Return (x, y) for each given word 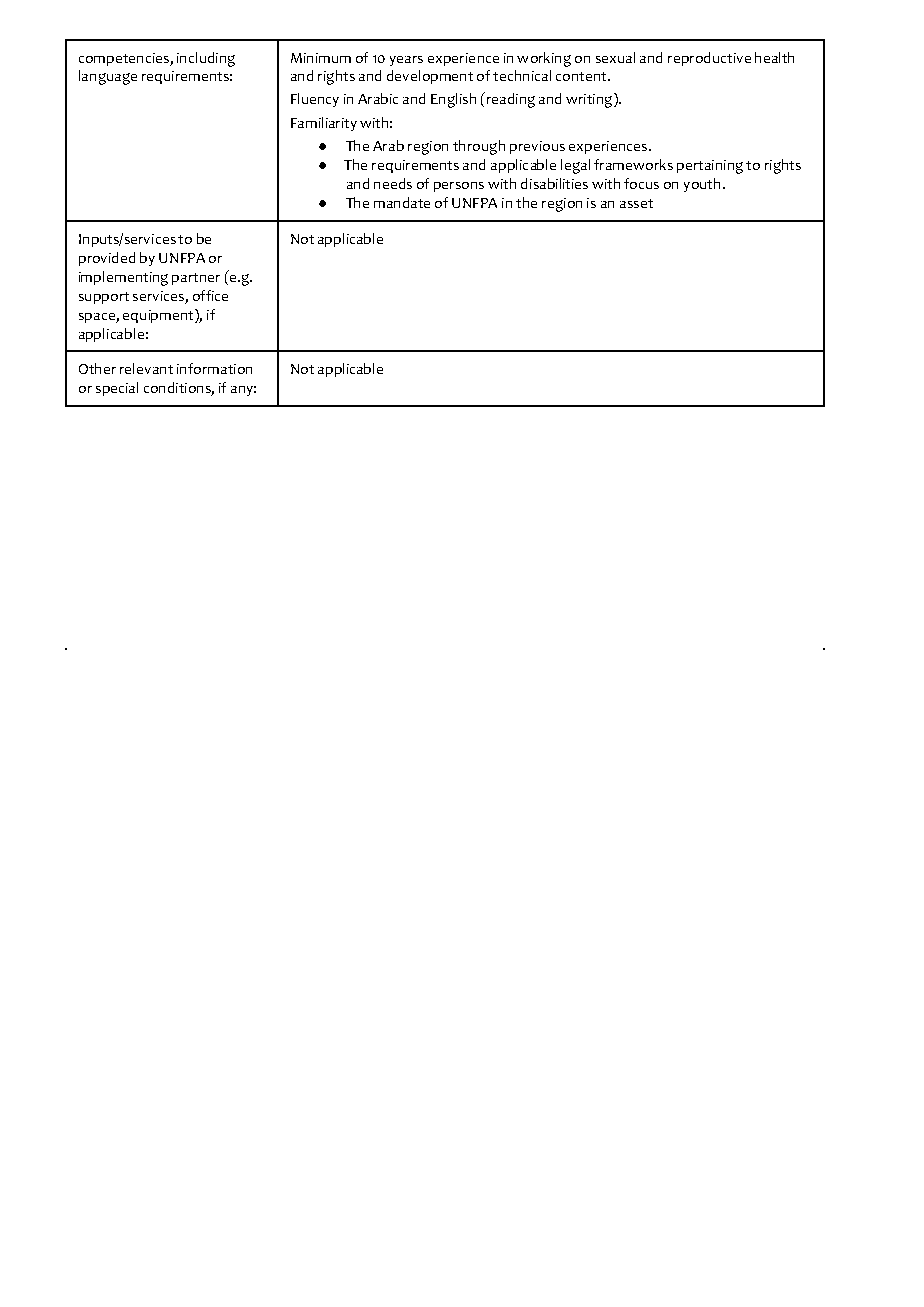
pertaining (710, 167)
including (206, 59)
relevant (146, 368)
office (210, 295)
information (214, 368)
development (430, 77)
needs (393, 183)
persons (459, 187)
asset (636, 203)
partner (196, 279)
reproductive (709, 59)
